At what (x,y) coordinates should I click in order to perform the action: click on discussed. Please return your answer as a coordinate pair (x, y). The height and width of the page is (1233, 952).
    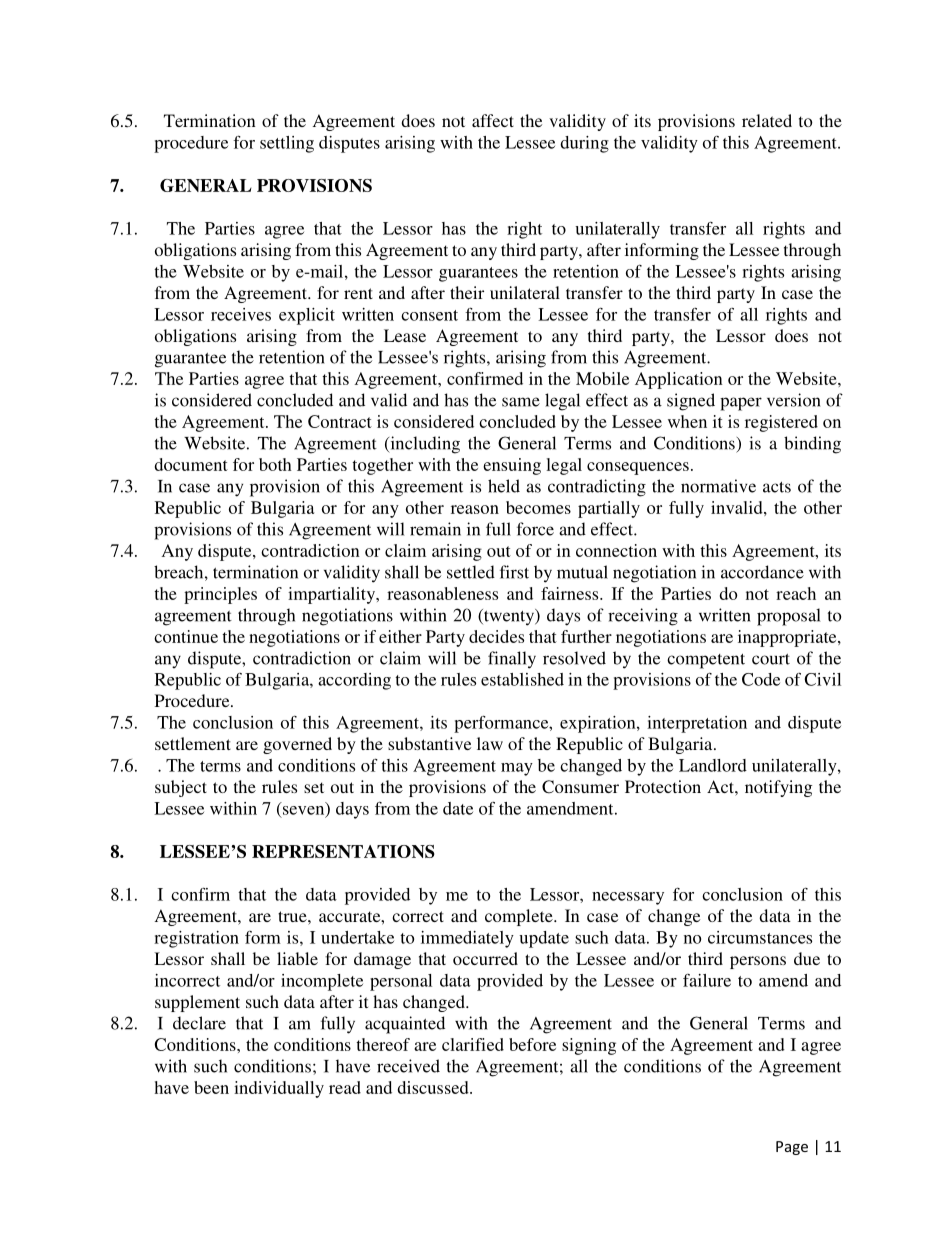
    Looking at the image, I should click on (434, 1087).
